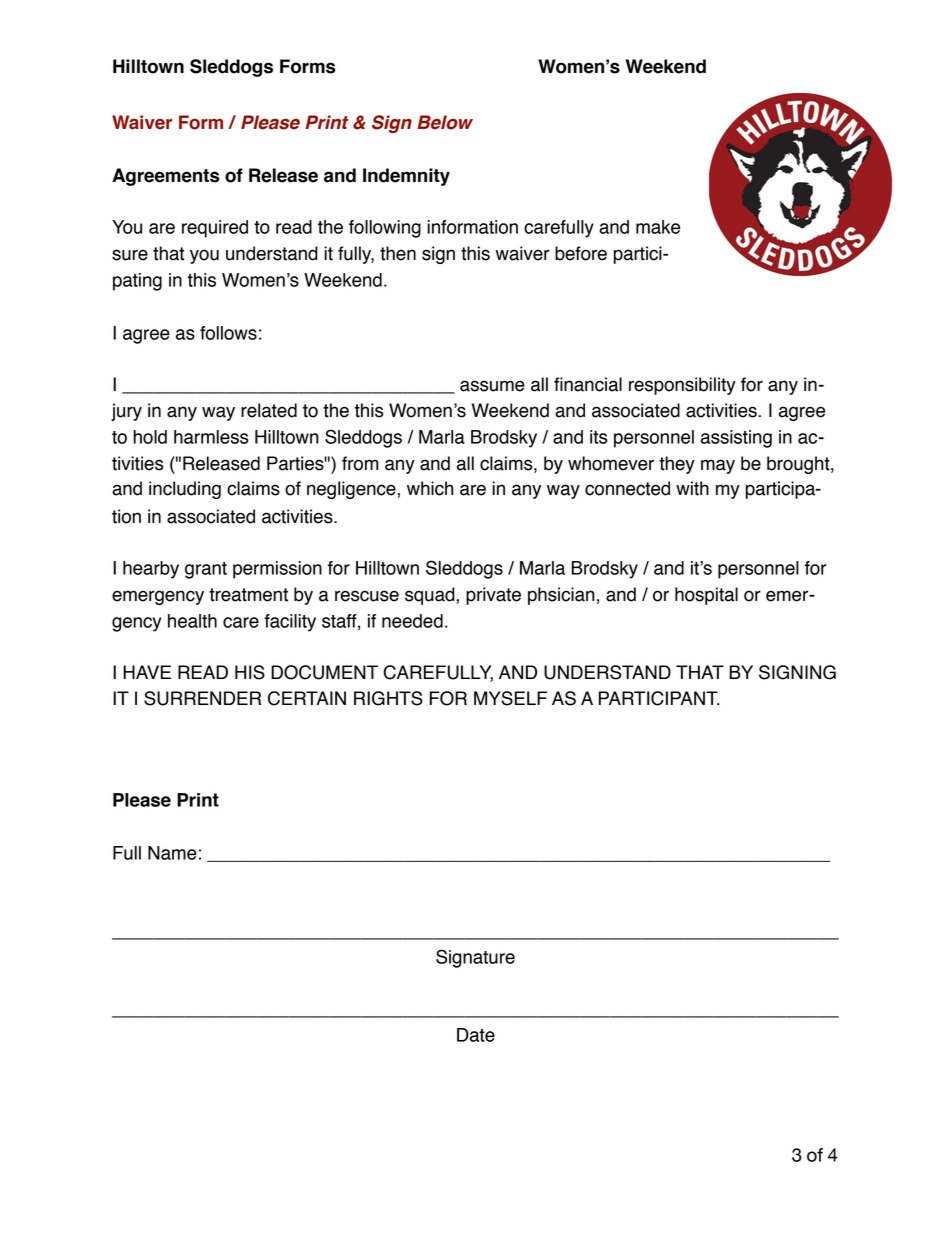  What do you see at coordinates (445, 122) in the document?
I see `Below` at bounding box center [445, 122].
